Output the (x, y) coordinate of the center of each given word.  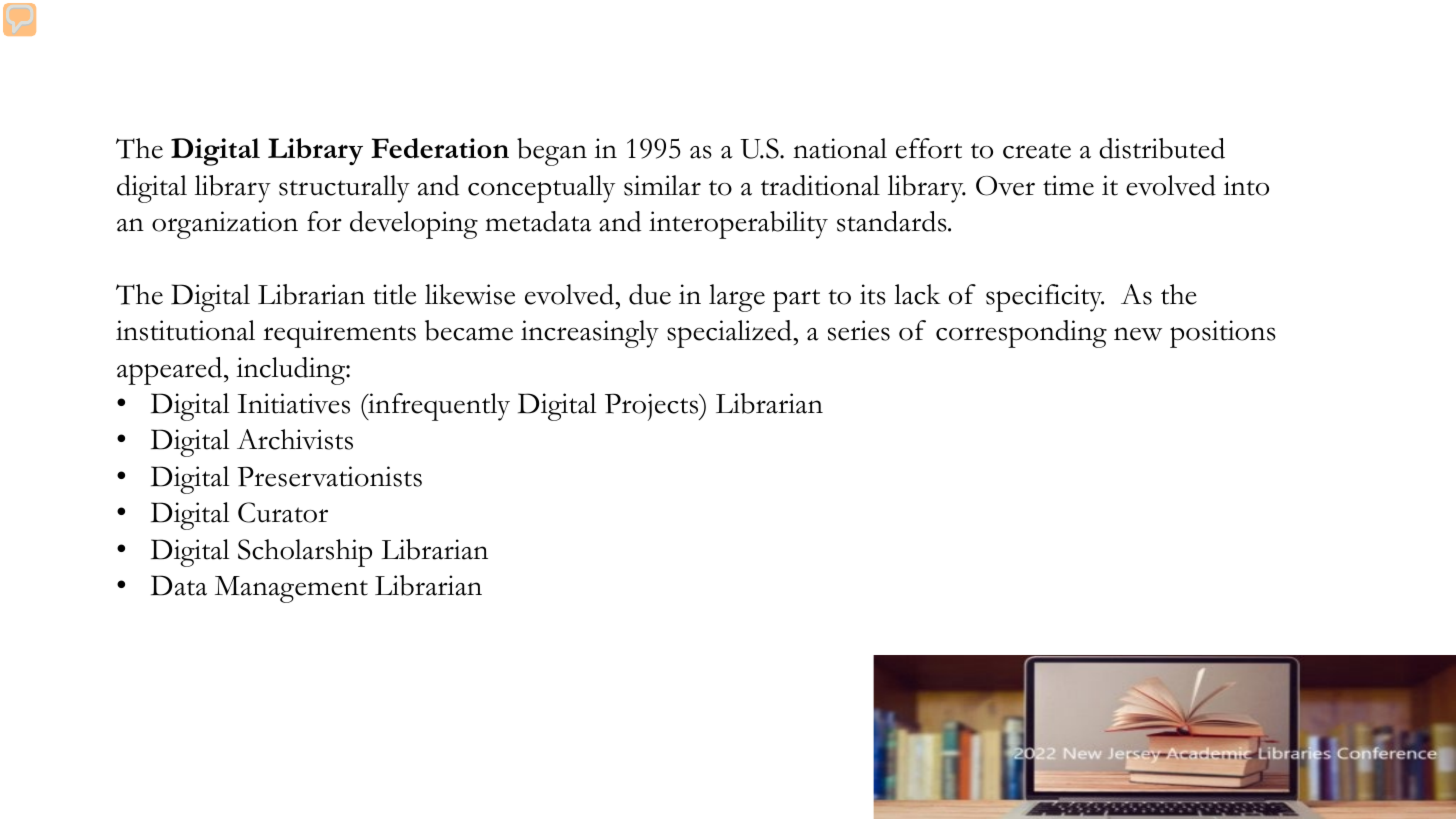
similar (662, 185)
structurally (344, 189)
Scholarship (305, 553)
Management (291, 589)
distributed (1162, 148)
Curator (283, 512)
